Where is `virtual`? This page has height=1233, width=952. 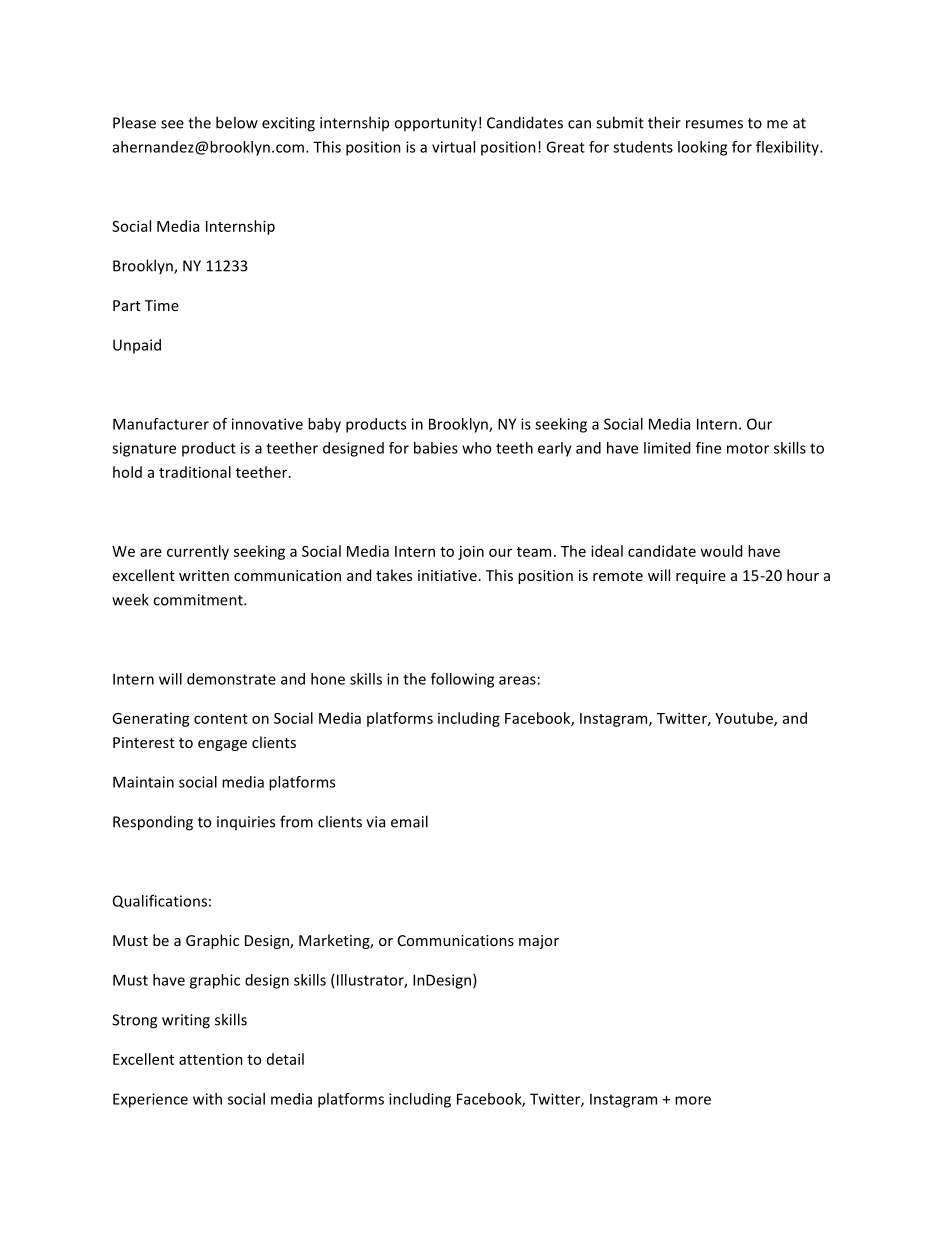
virtual is located at coordinates (453, 147).
